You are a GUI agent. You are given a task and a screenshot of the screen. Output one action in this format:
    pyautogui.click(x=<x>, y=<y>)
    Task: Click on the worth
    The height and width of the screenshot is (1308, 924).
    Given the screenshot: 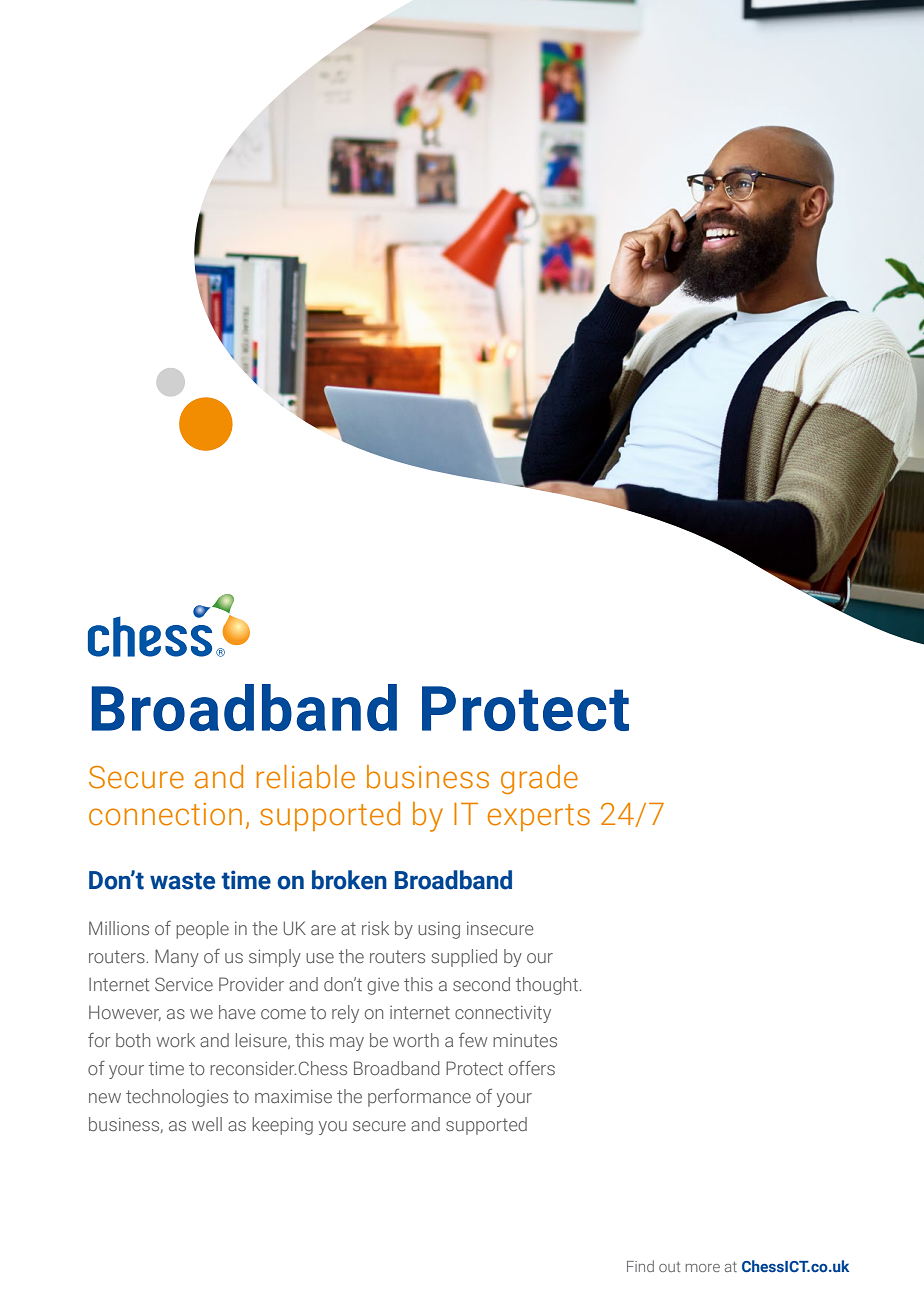 What is the action you would take?
    pyautogui.click(x=416, y=1040)
